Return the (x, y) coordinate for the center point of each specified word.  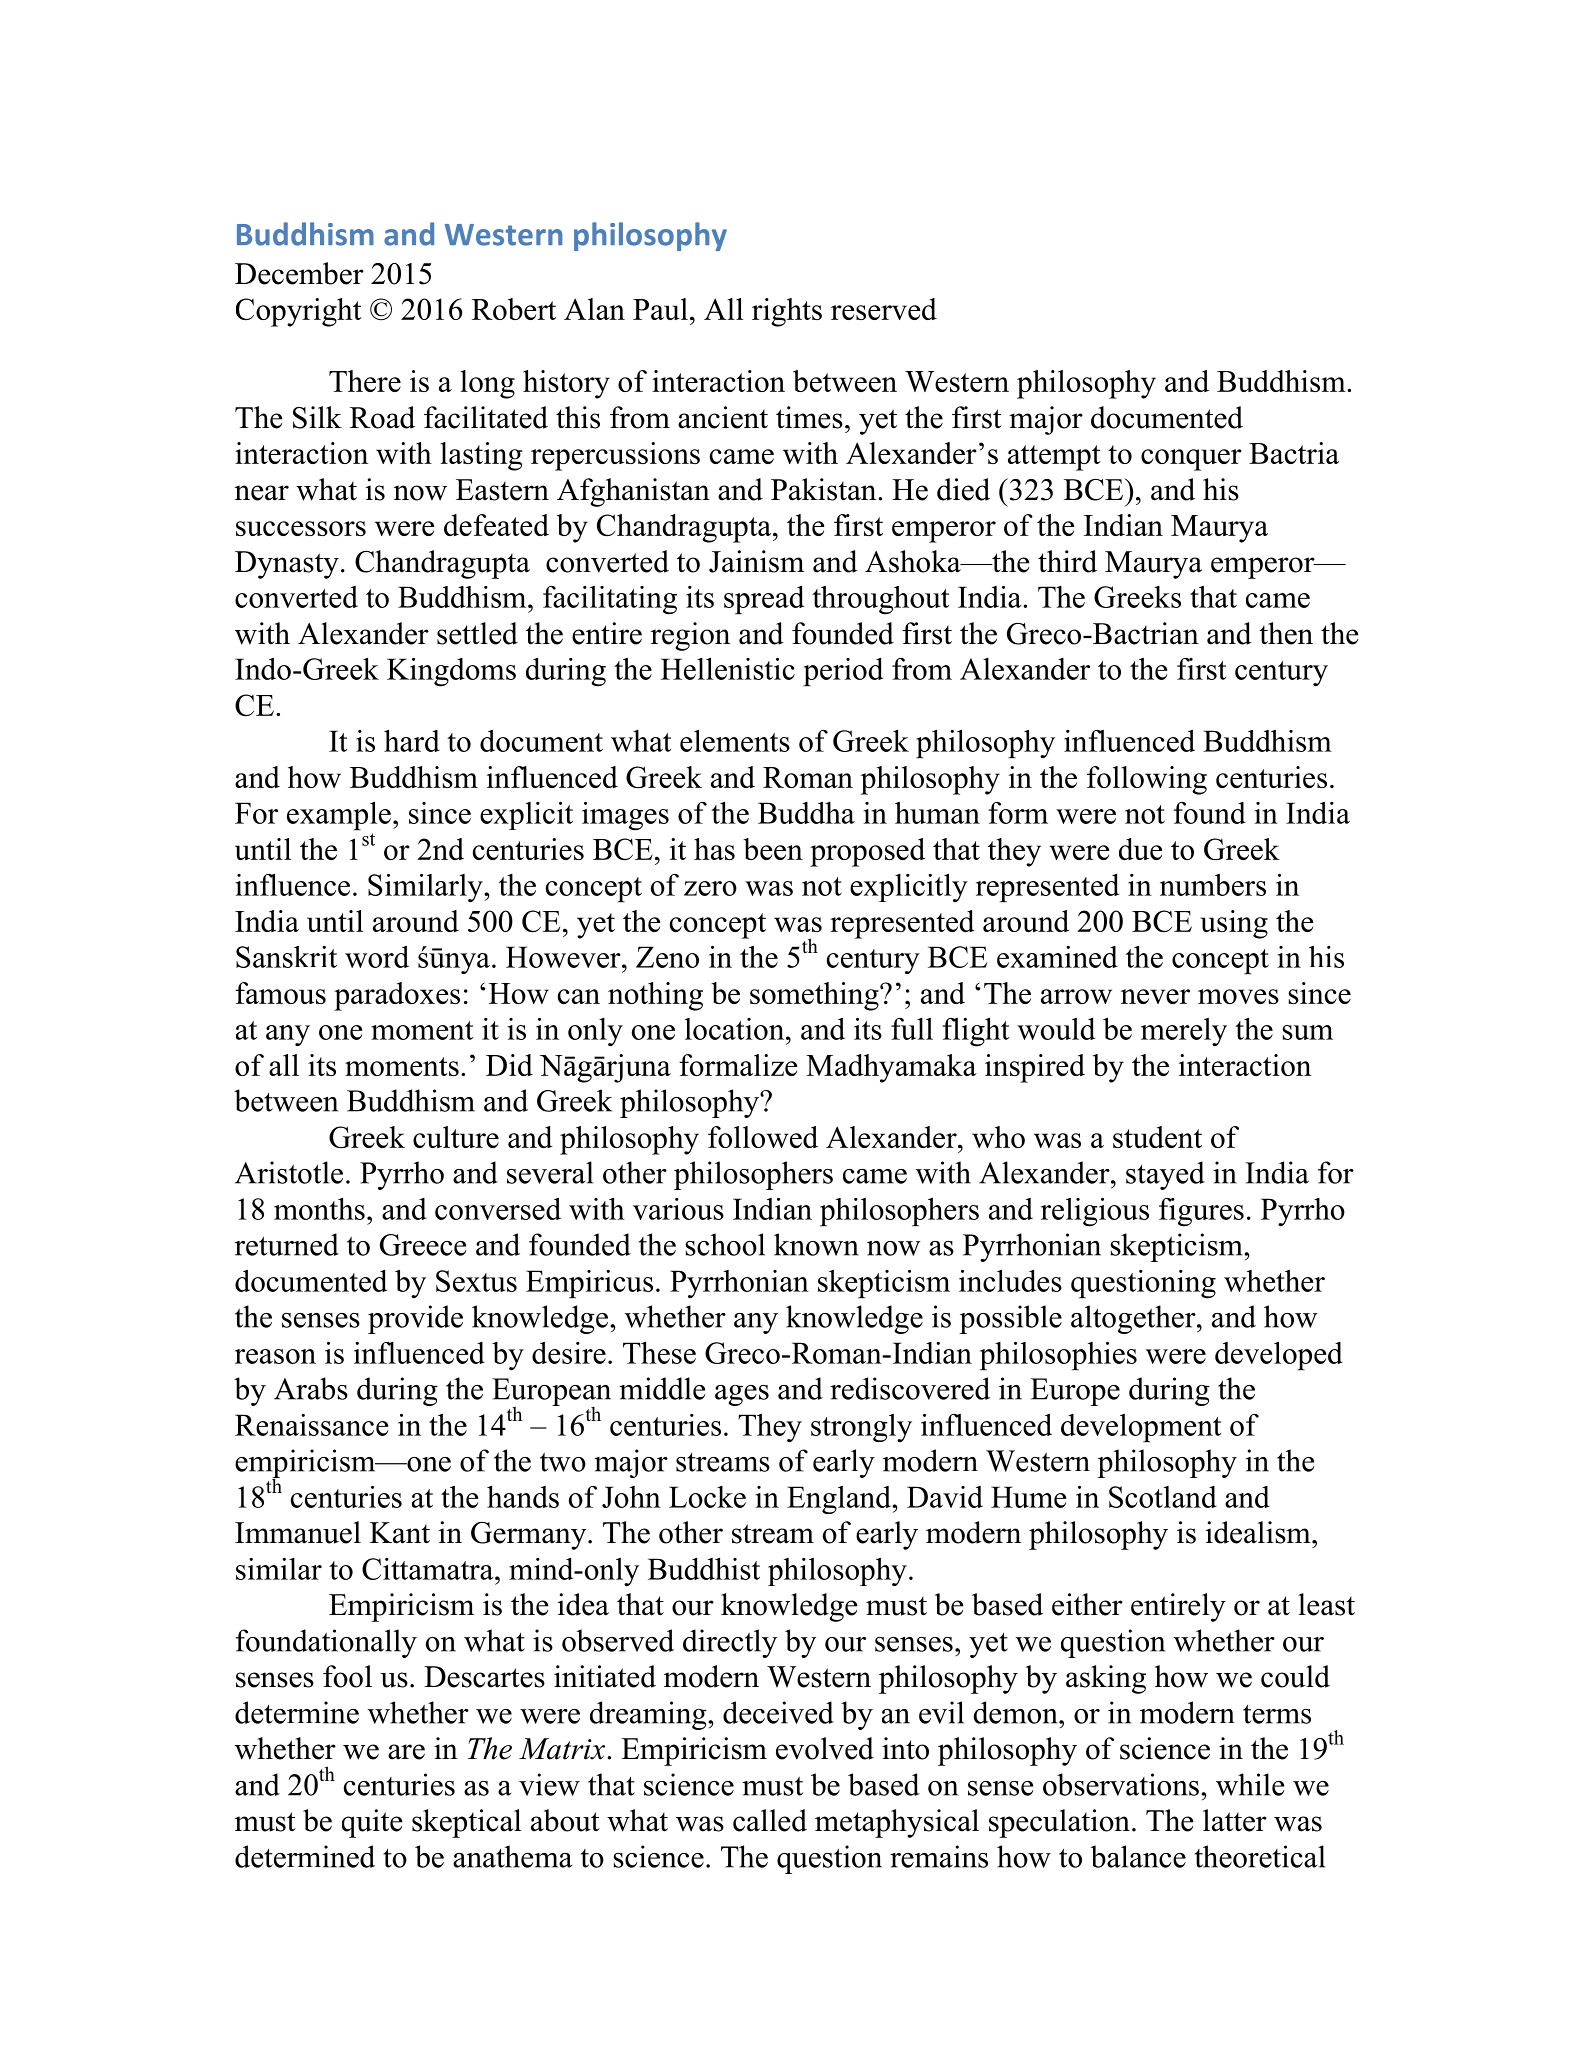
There (365, 381)
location (736, 1029)
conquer (1191, 460)
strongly (861, 1428)
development (1141, 1428)
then (1286, 633)
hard (412, 741)
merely (1184, 1032)
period (843, 672)
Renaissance (311, 1425)
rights (787, 312)
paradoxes (397, 996)
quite (372, 1823)
